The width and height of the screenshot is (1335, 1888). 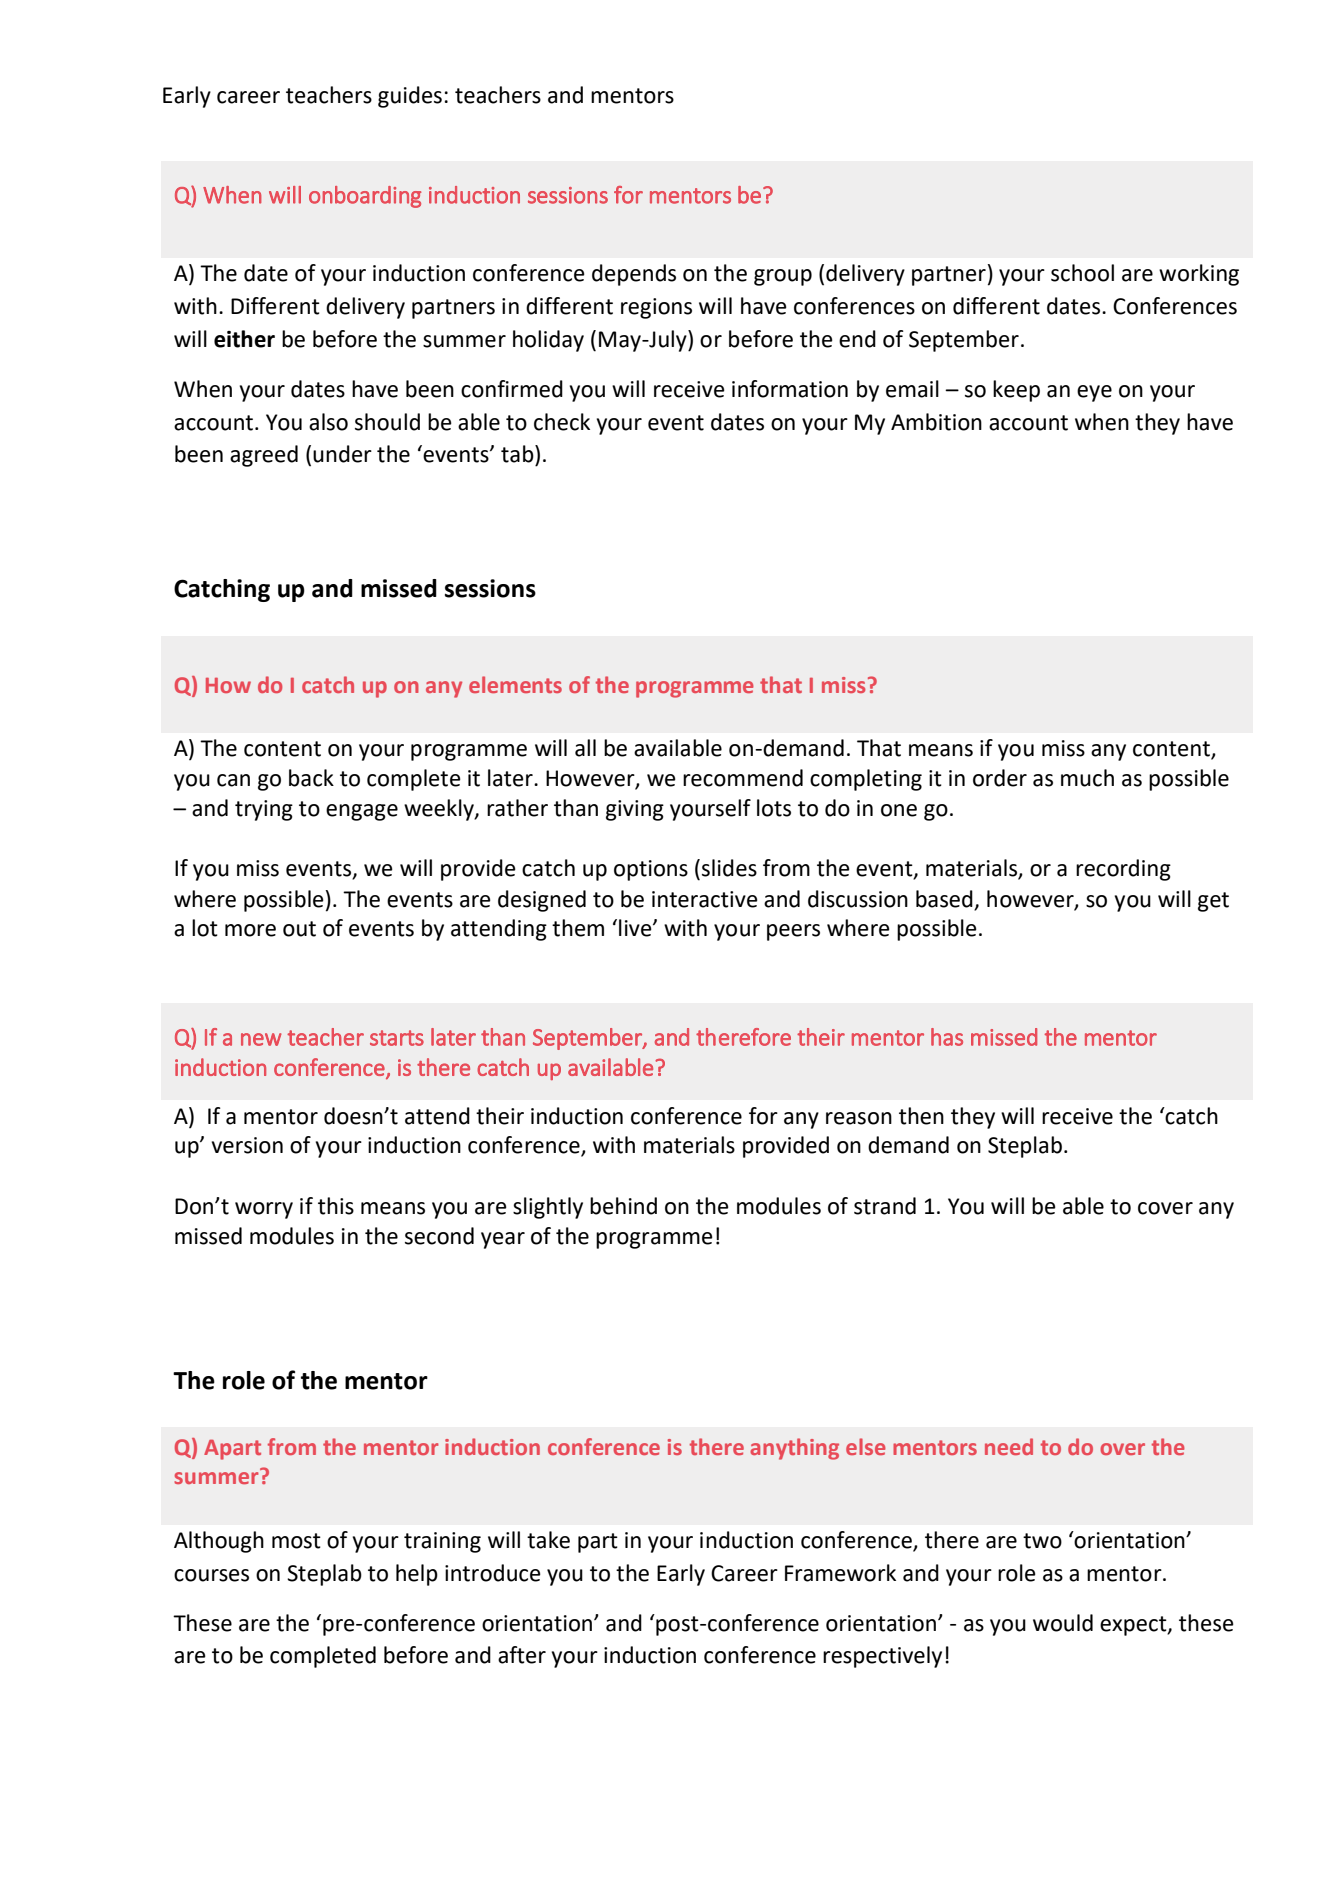 I want to click on under, so click(x=342, y=454).
